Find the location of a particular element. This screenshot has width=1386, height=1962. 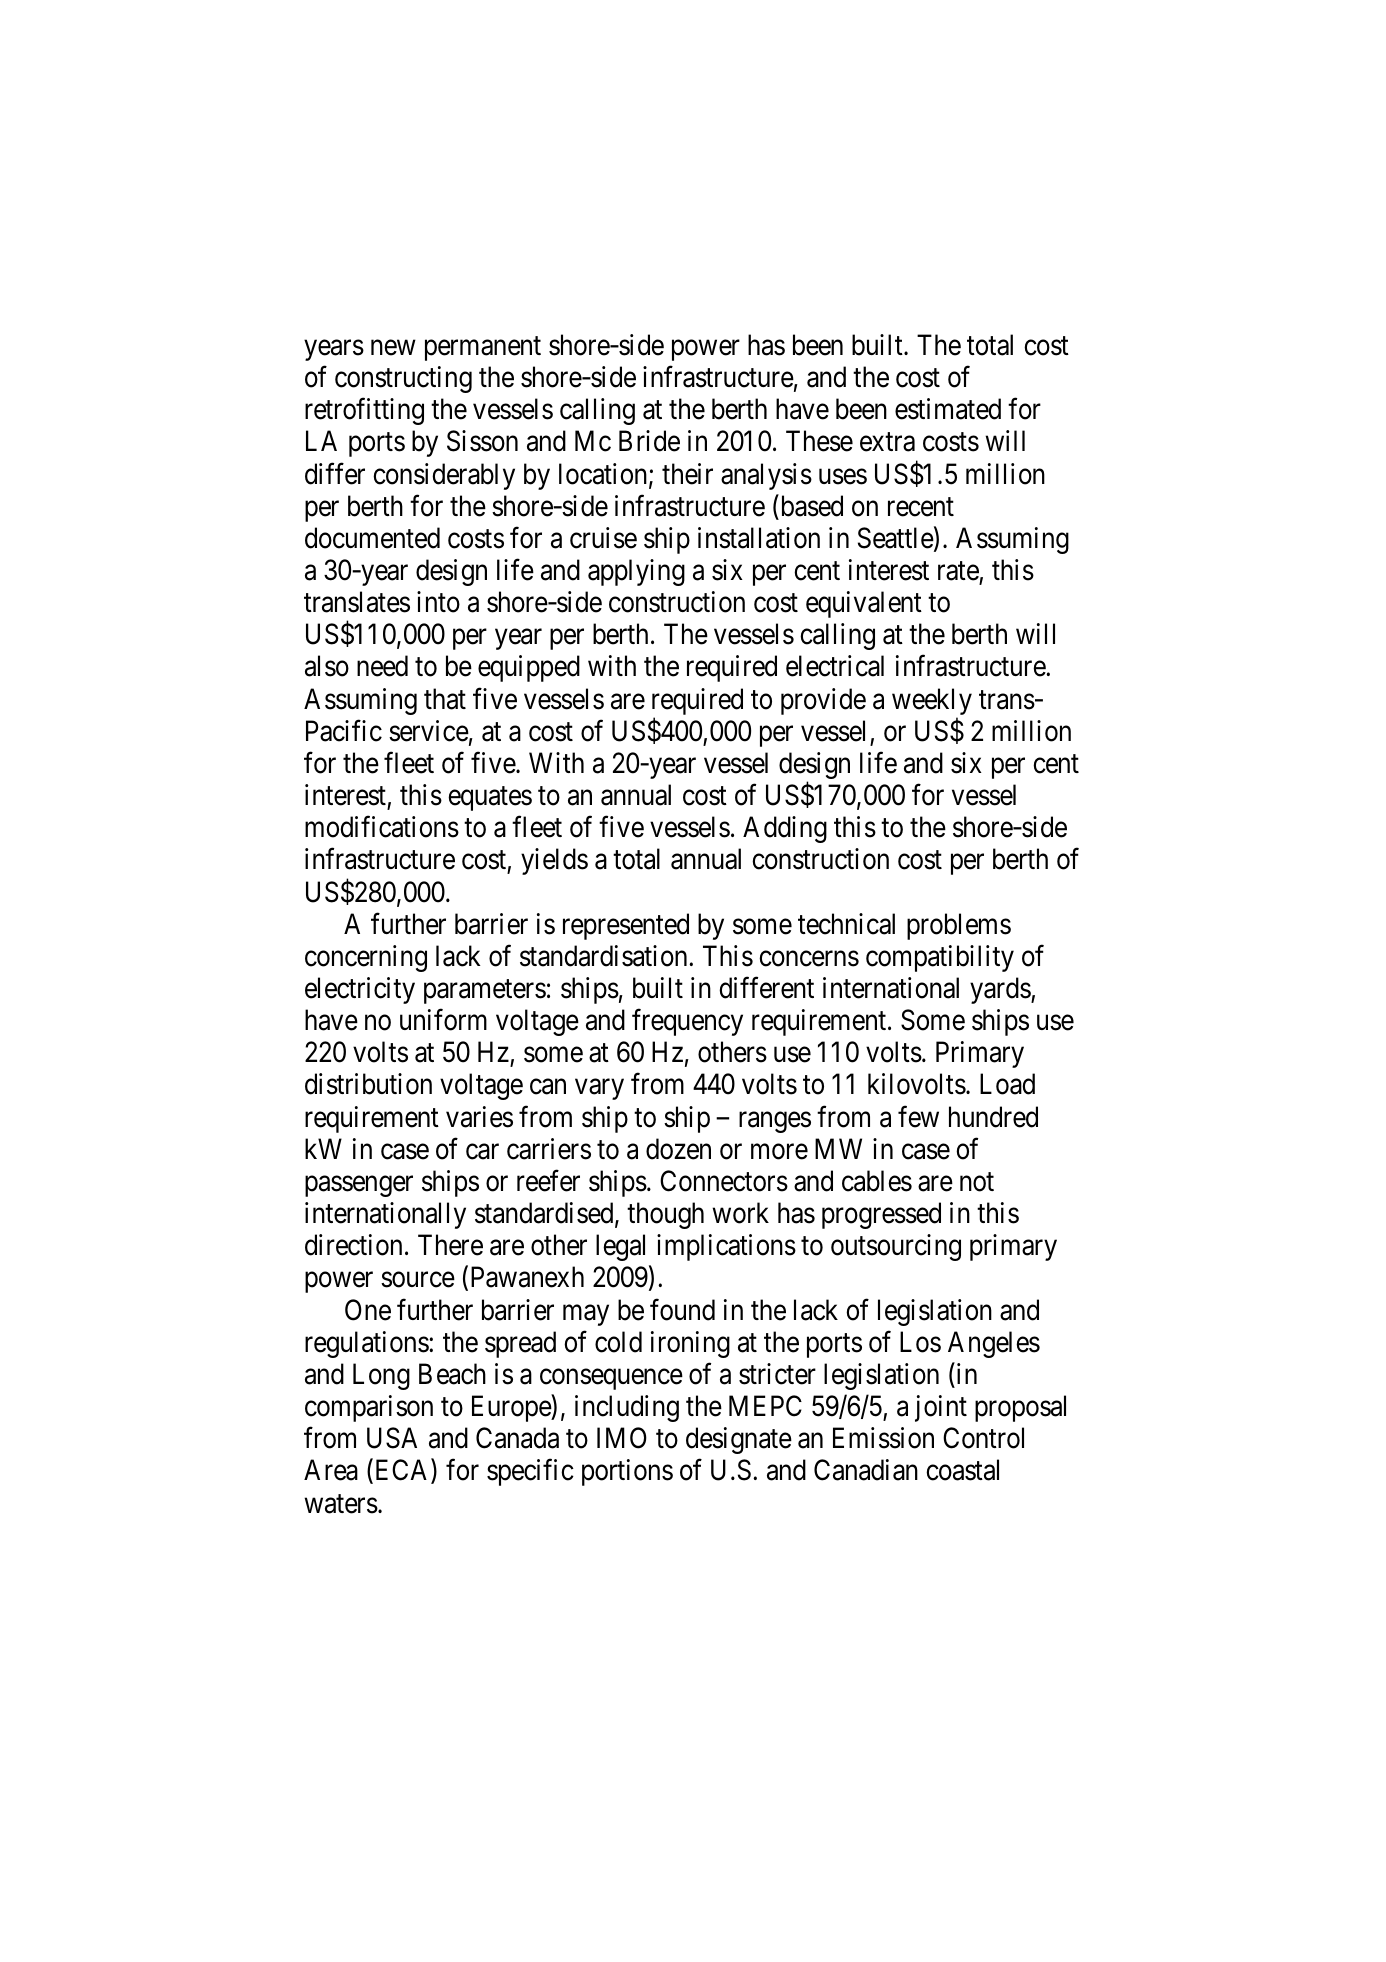

IMO is located at coordinates (622, 1438).
